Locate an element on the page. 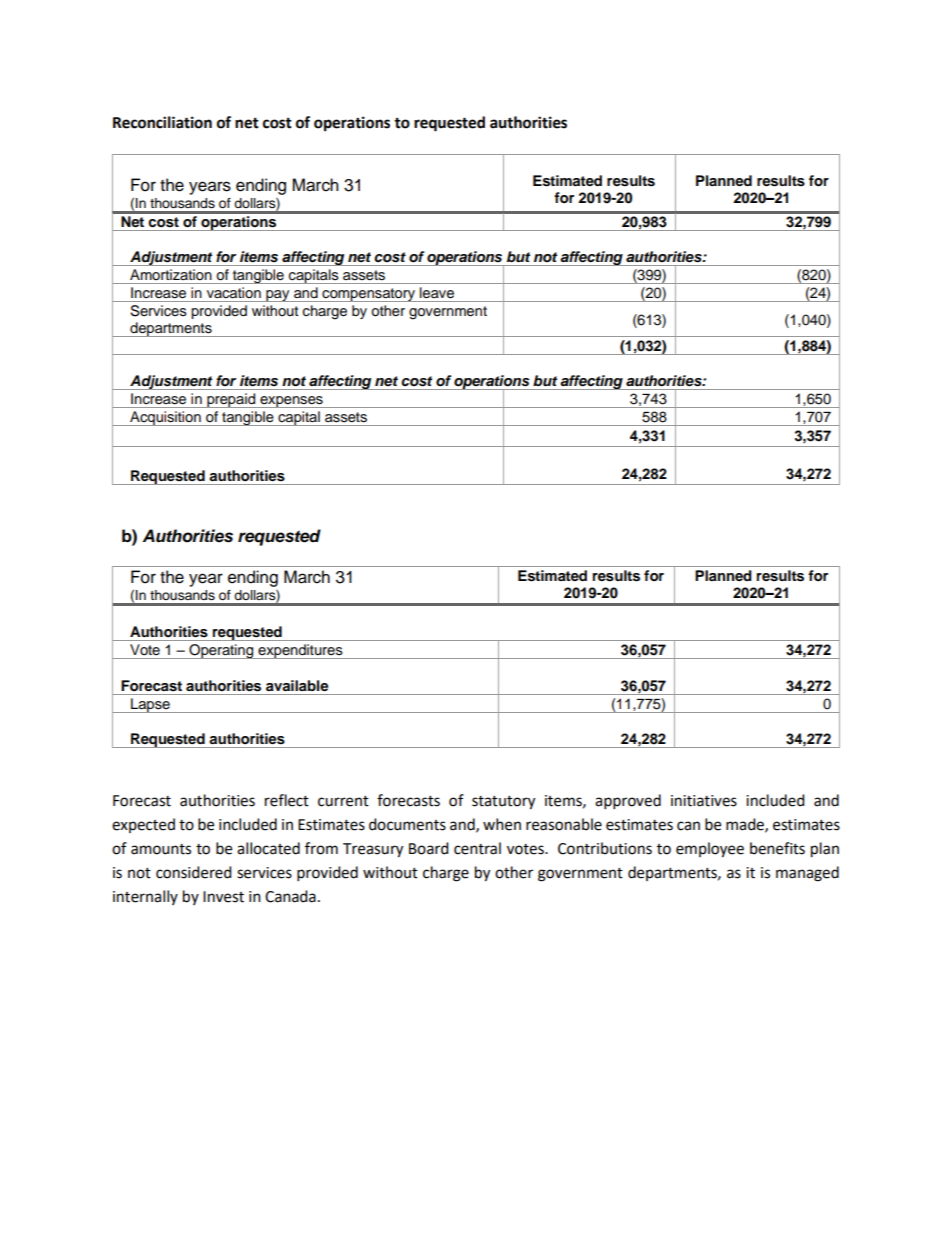 This image has height=1233, width=952. reflect is located at coordinates (287, 800).
